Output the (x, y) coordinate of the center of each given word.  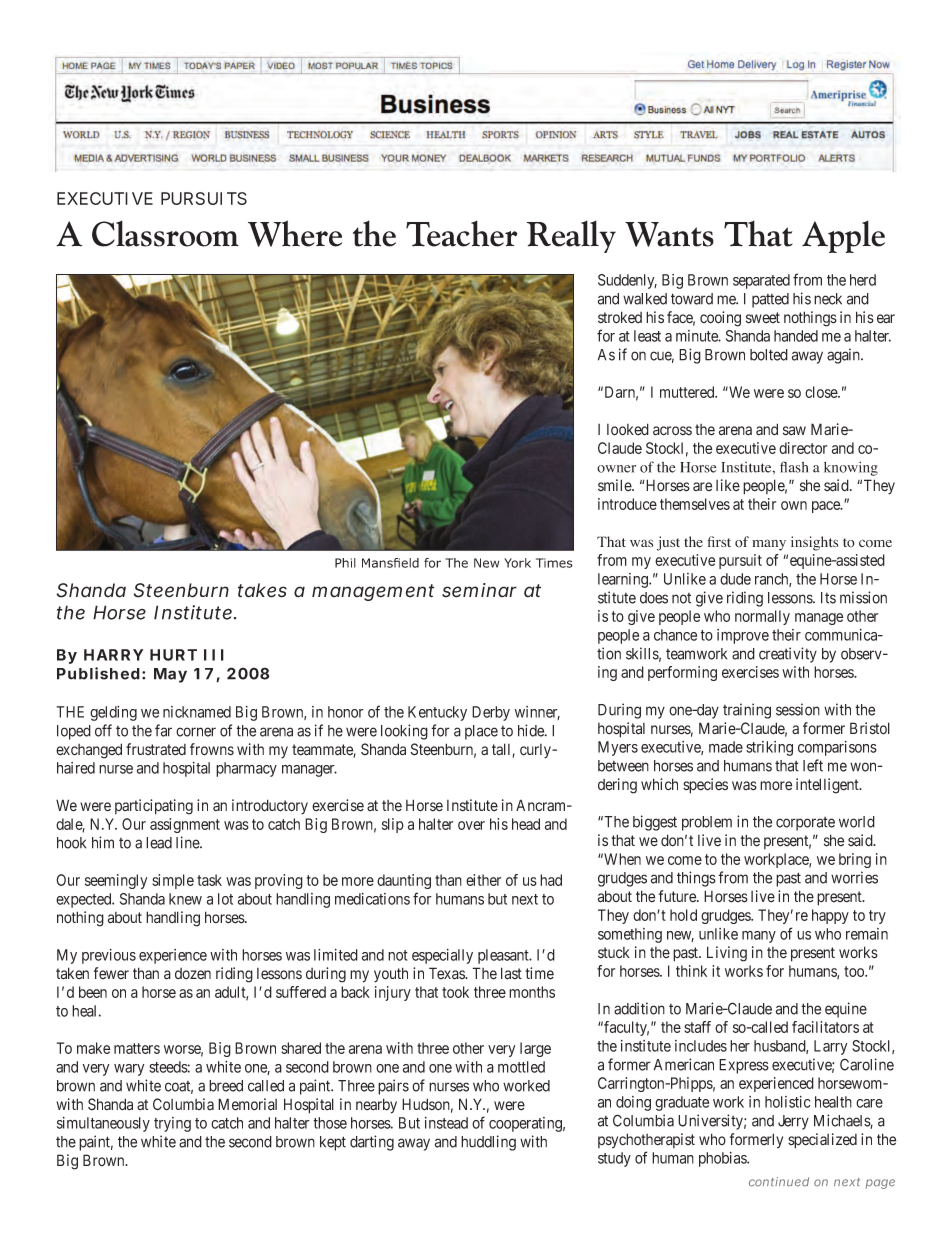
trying (172, 1124)
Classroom (165, 233)
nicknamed (197, 712)
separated (761, 281)
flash (794, 467)
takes (262, 590)
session (798, 709)
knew (185, 899)
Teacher (462, 233)
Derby (491, 713)
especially (442, 956)
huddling (488, 1143)
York (517, 563)
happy (830, 916)
